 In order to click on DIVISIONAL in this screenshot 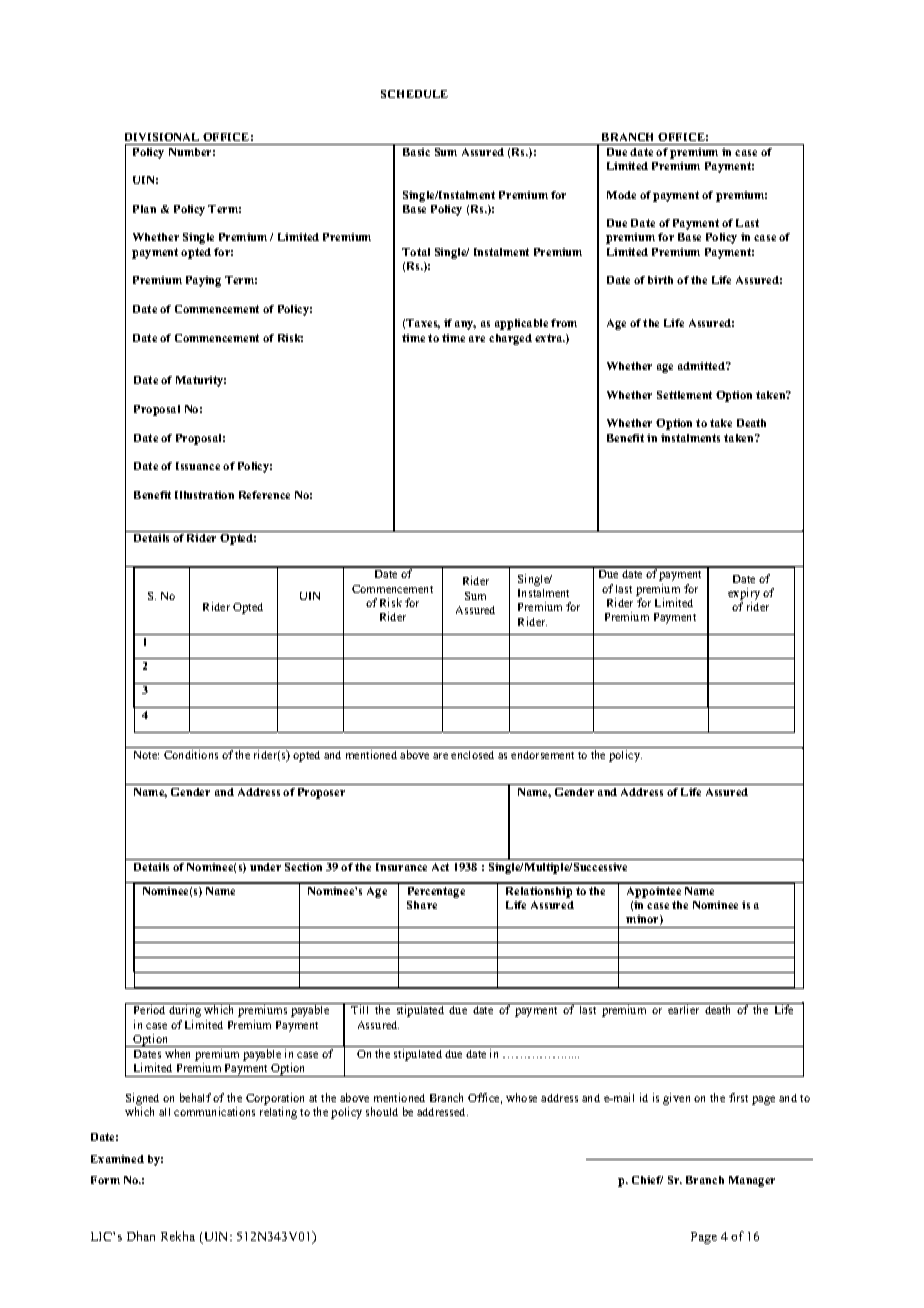, I will do `click(162, 137)`.
